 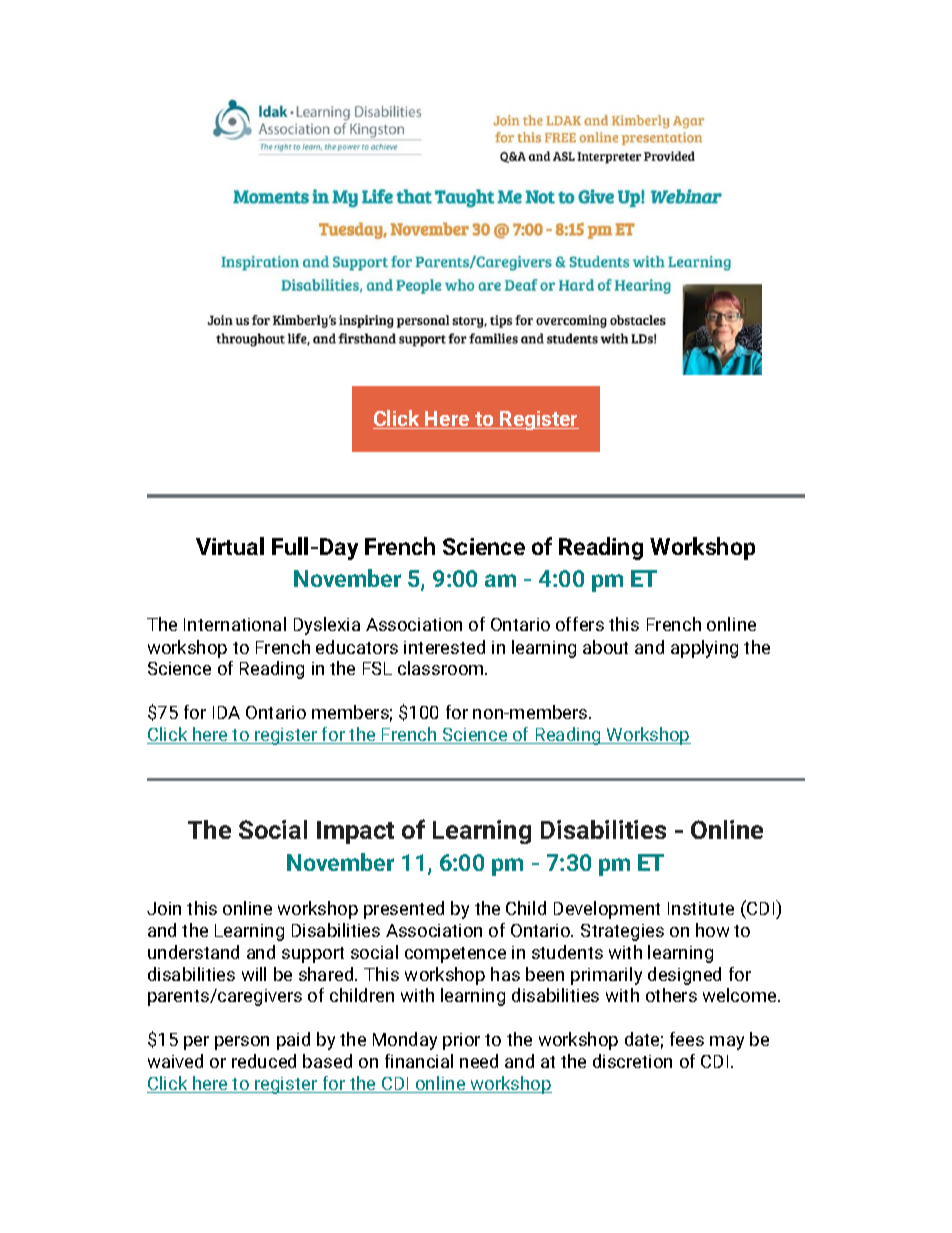 I want to click on Virtual, so click(x=230, y=546).
